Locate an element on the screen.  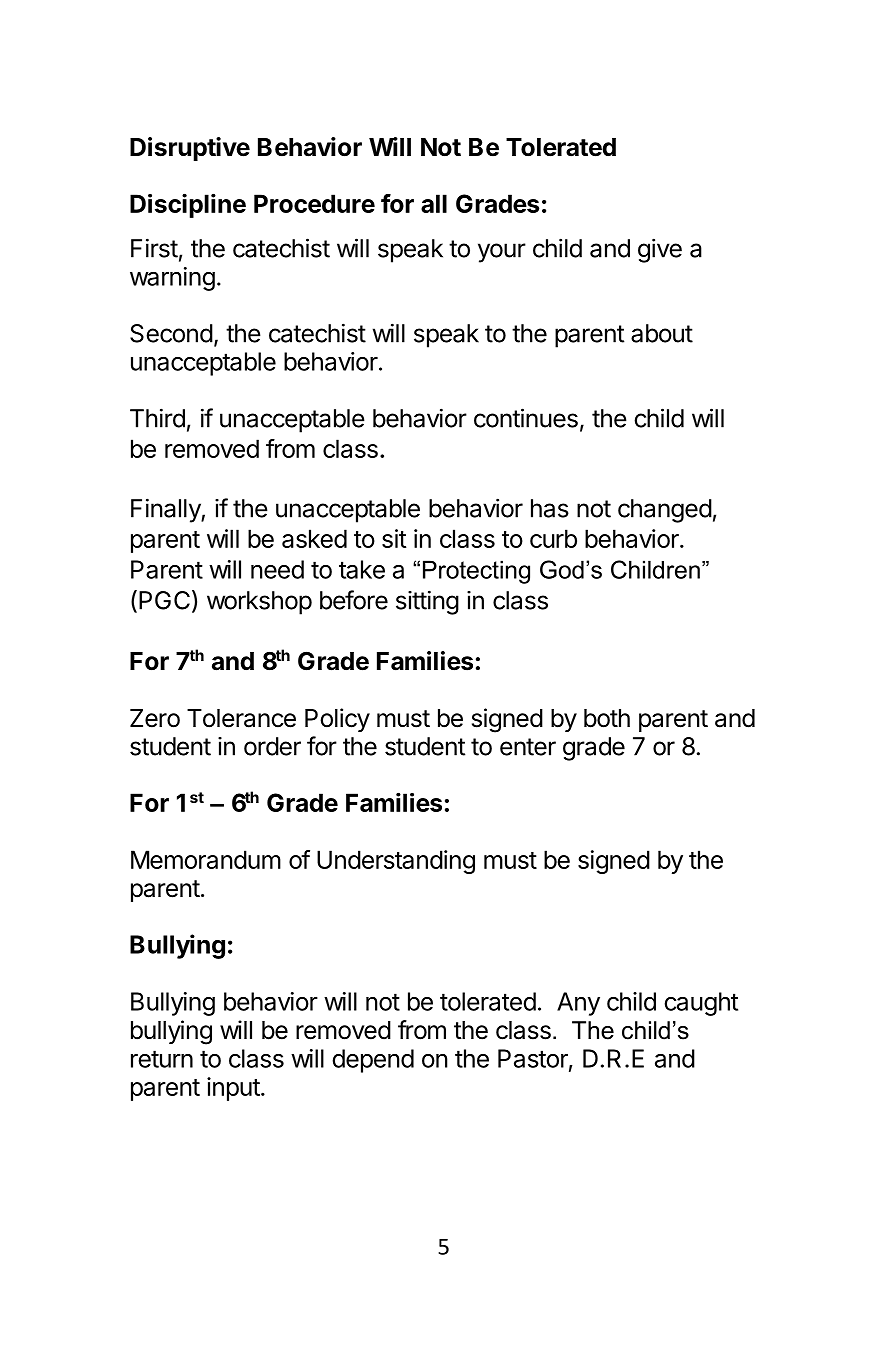
Second is located at coordinates (171, 333).
